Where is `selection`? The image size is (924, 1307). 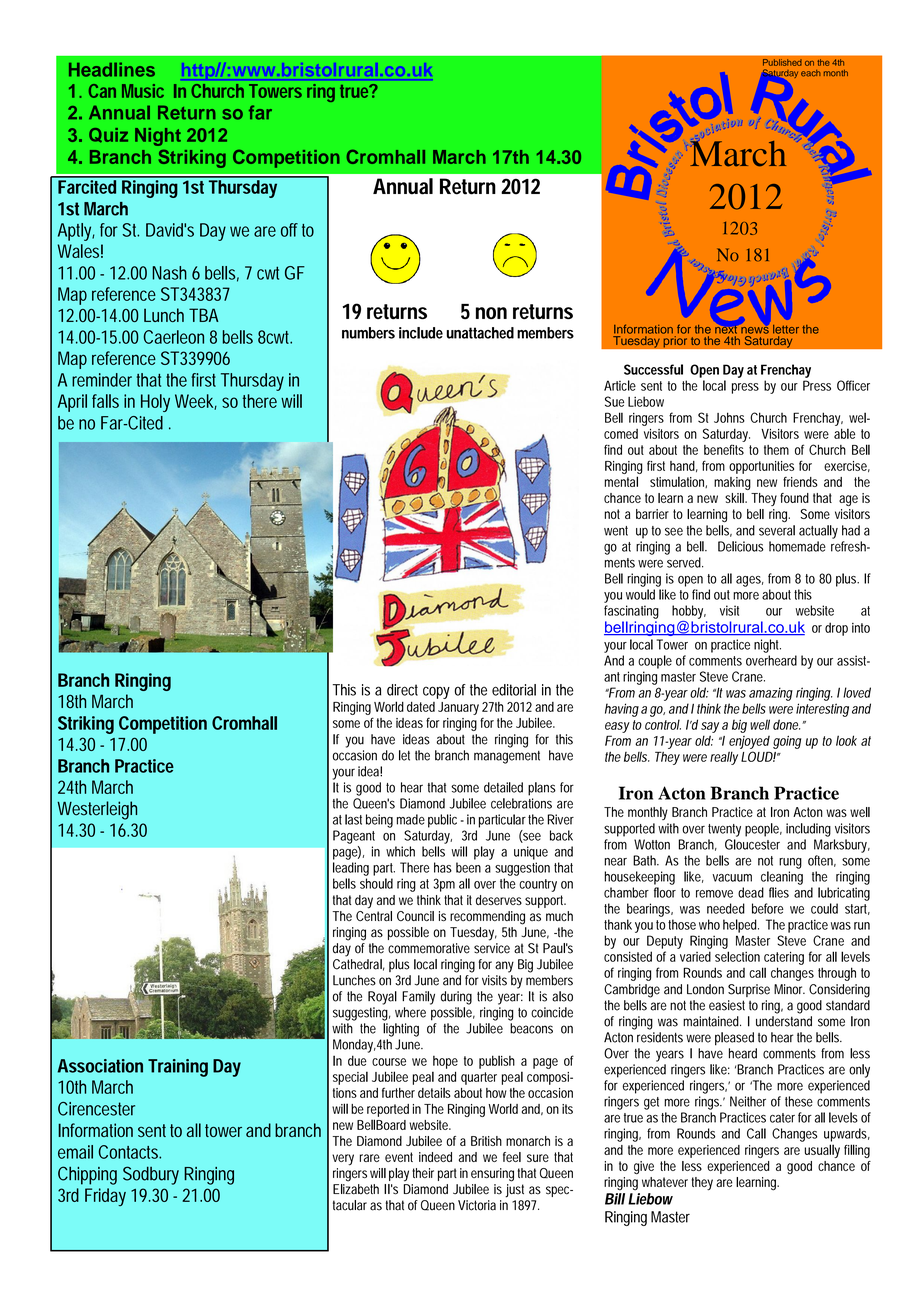
selection is located at coordinates (737, 956).
